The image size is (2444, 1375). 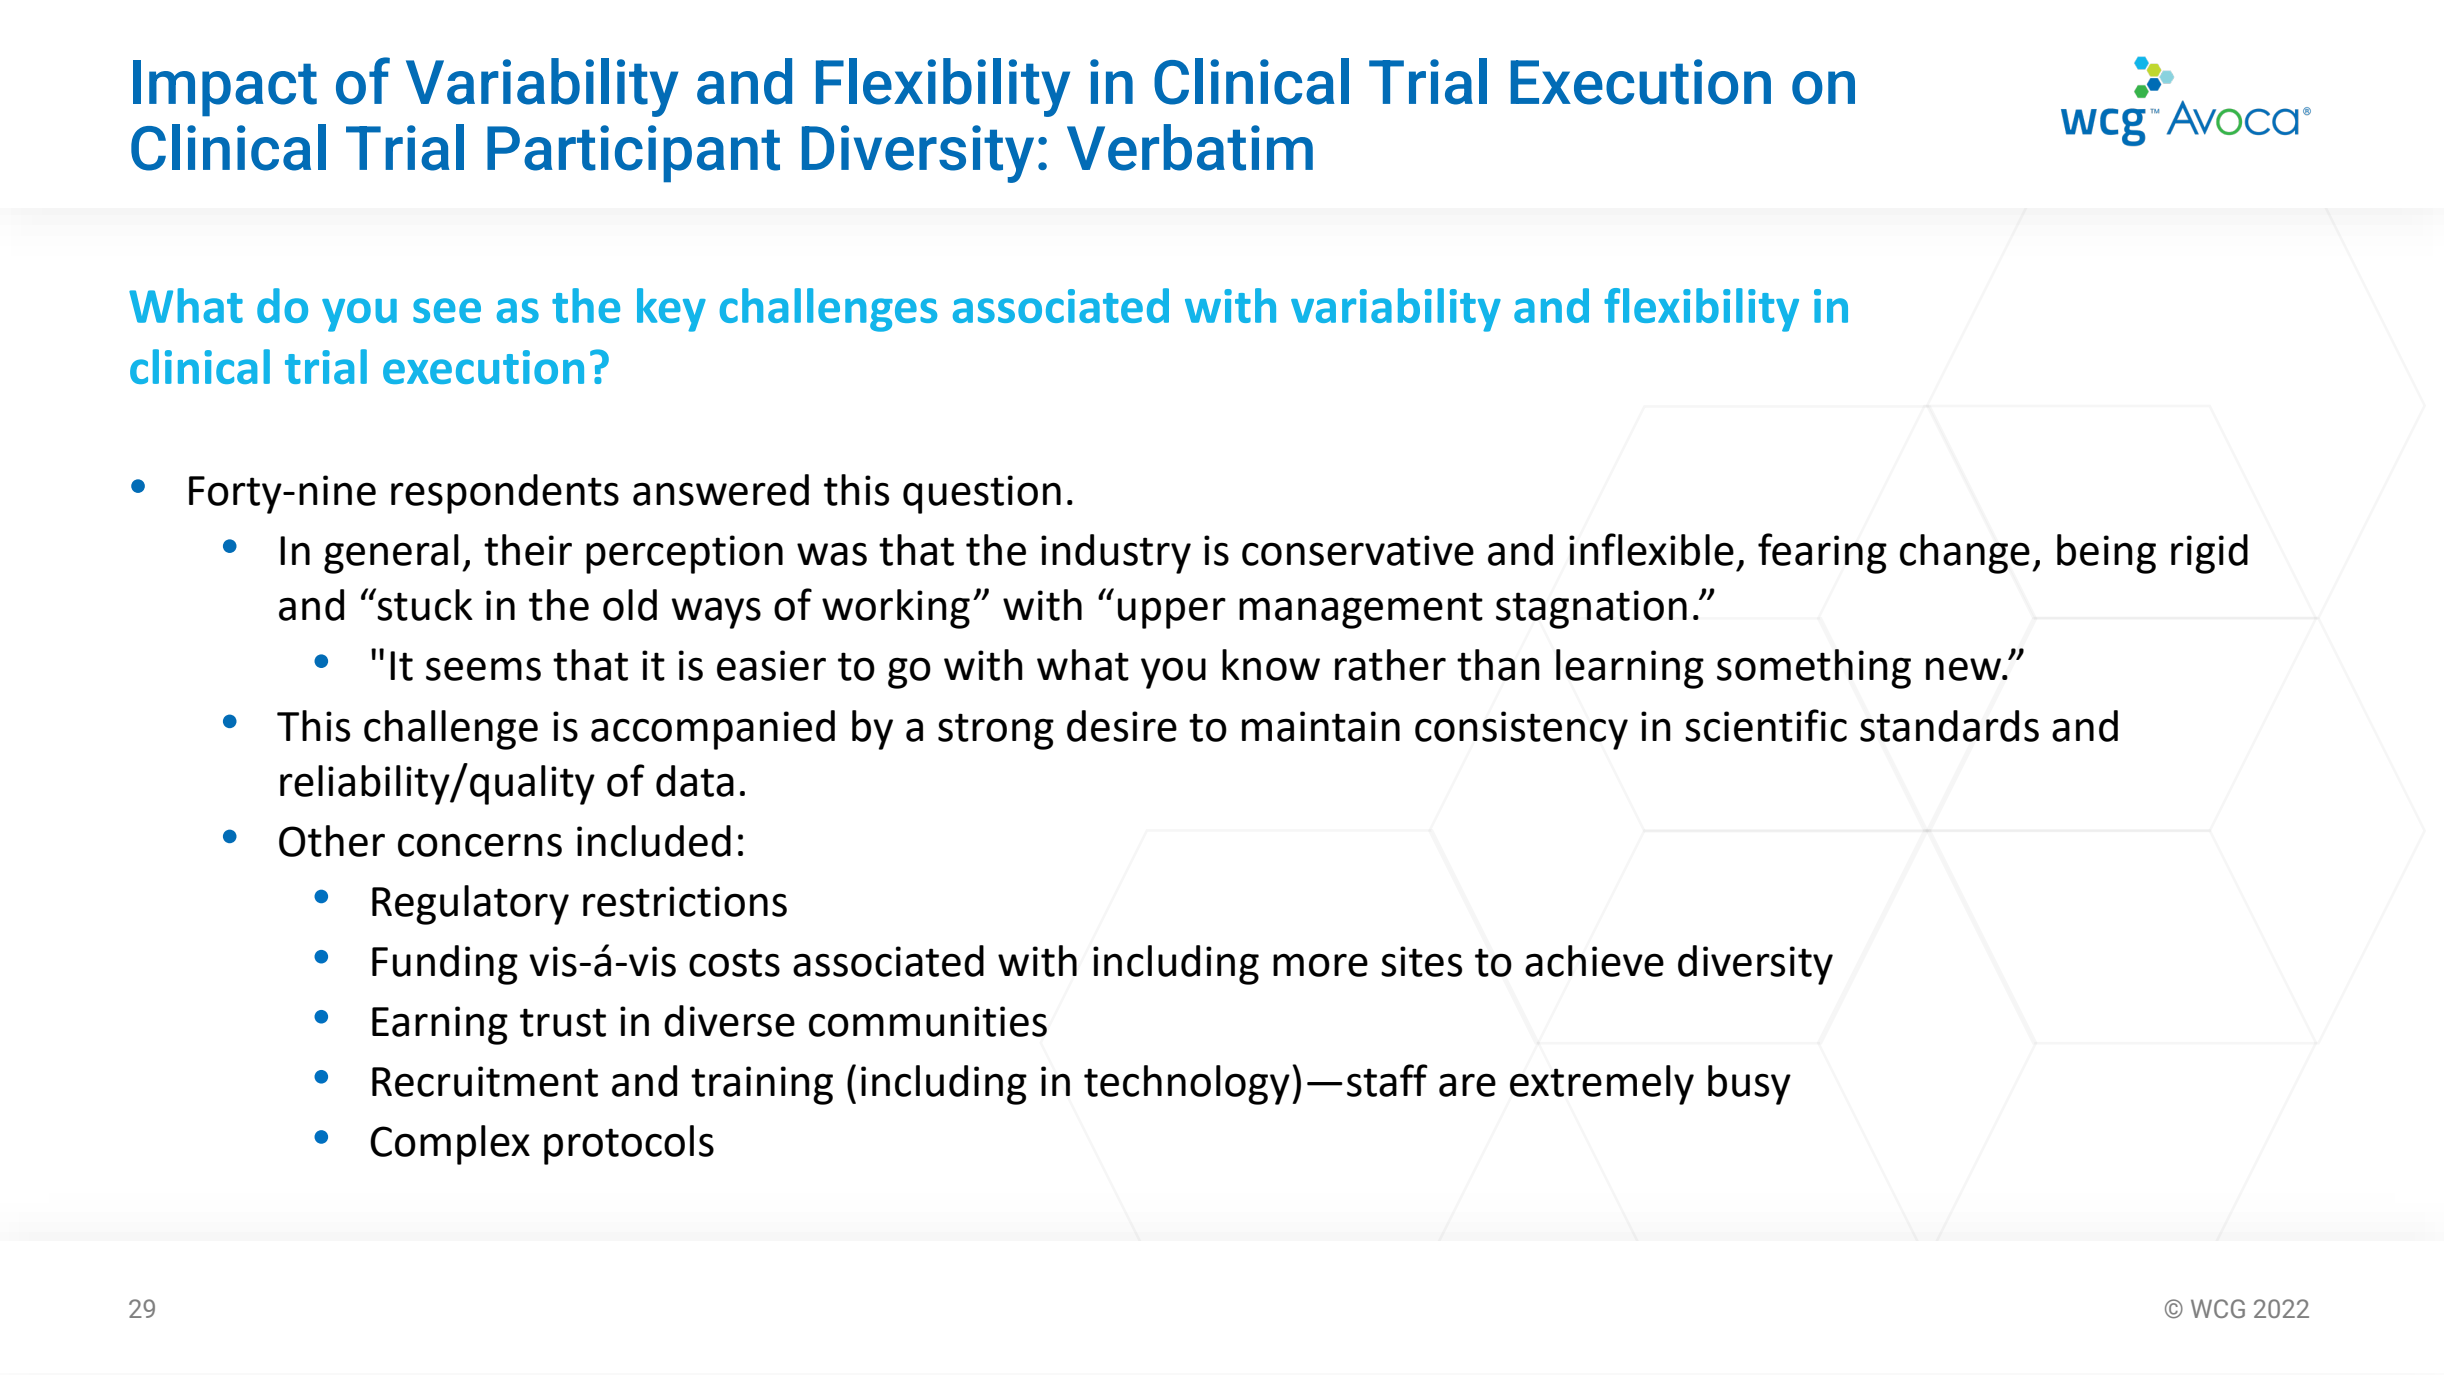 I want to click on Verbatim, so click(x=1190, y=147).
